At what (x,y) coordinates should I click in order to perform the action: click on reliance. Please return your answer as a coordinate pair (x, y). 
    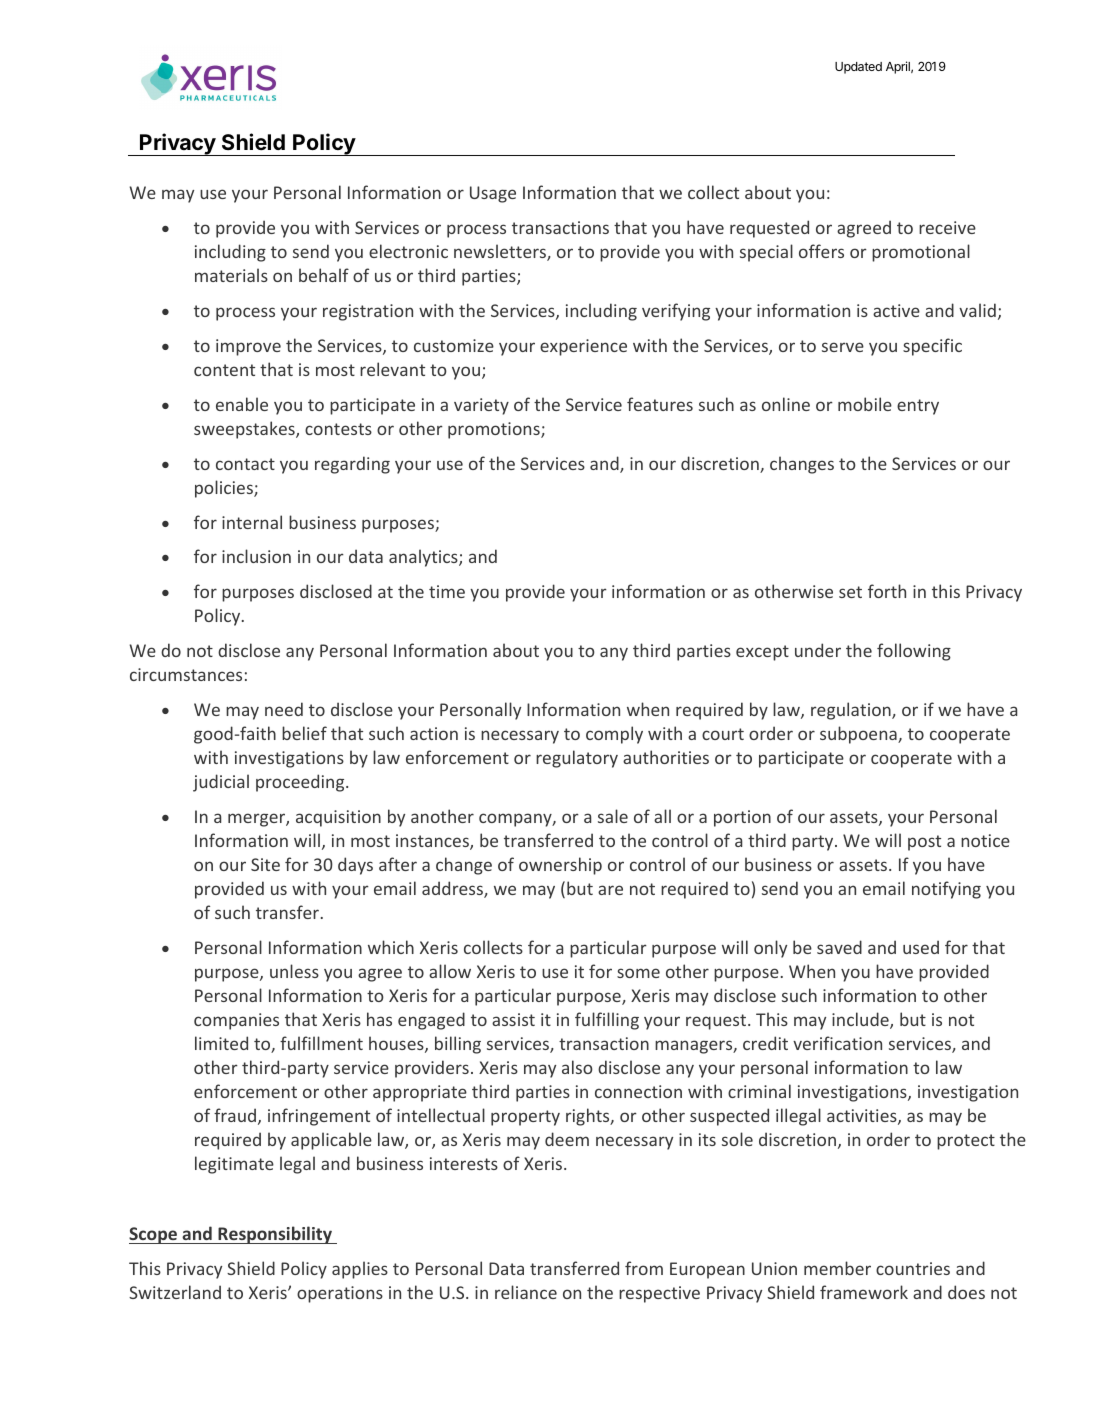
    Looking at the image, I should click on (526, 1292).
